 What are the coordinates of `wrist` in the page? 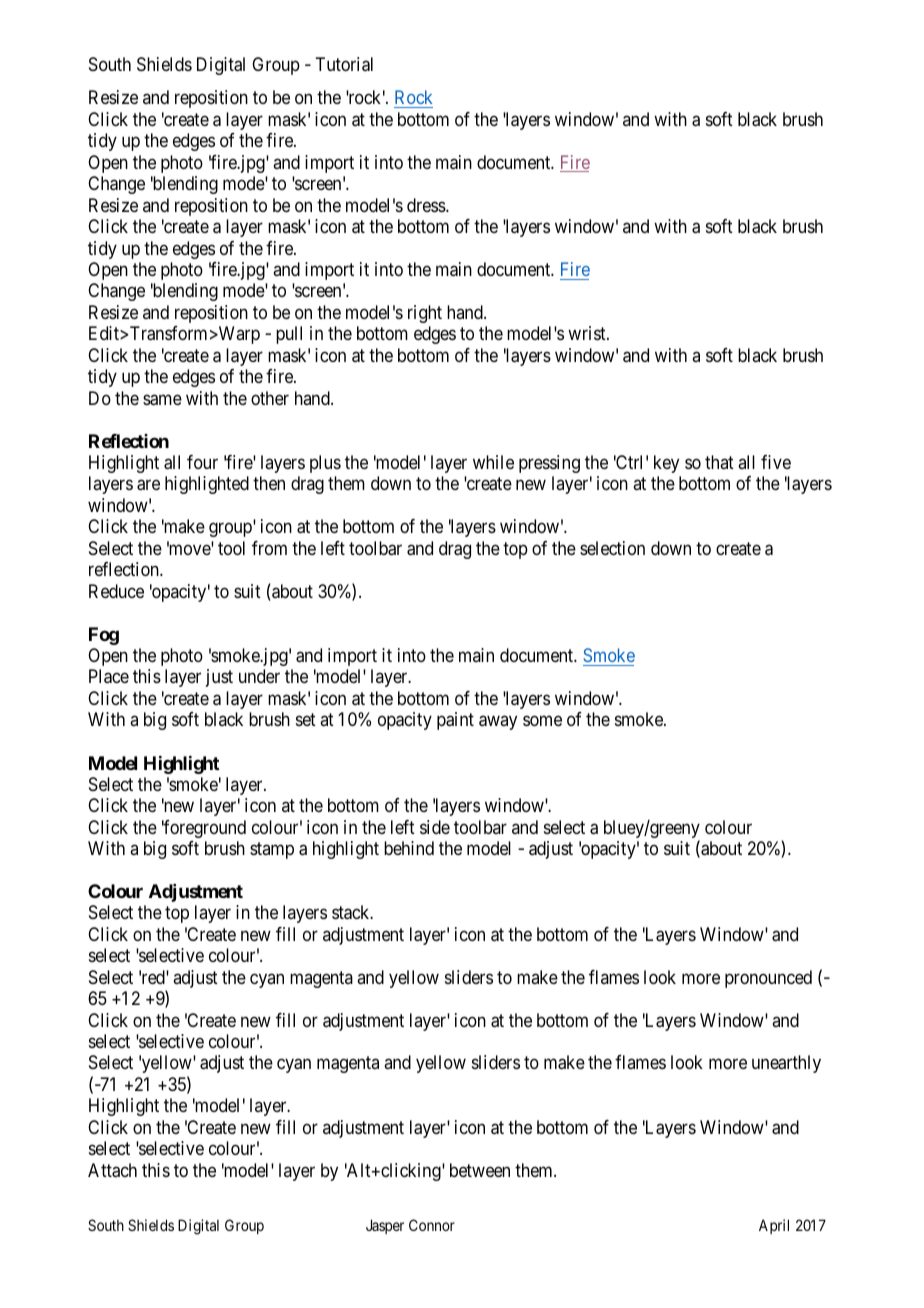 It's located at (588, 333).
